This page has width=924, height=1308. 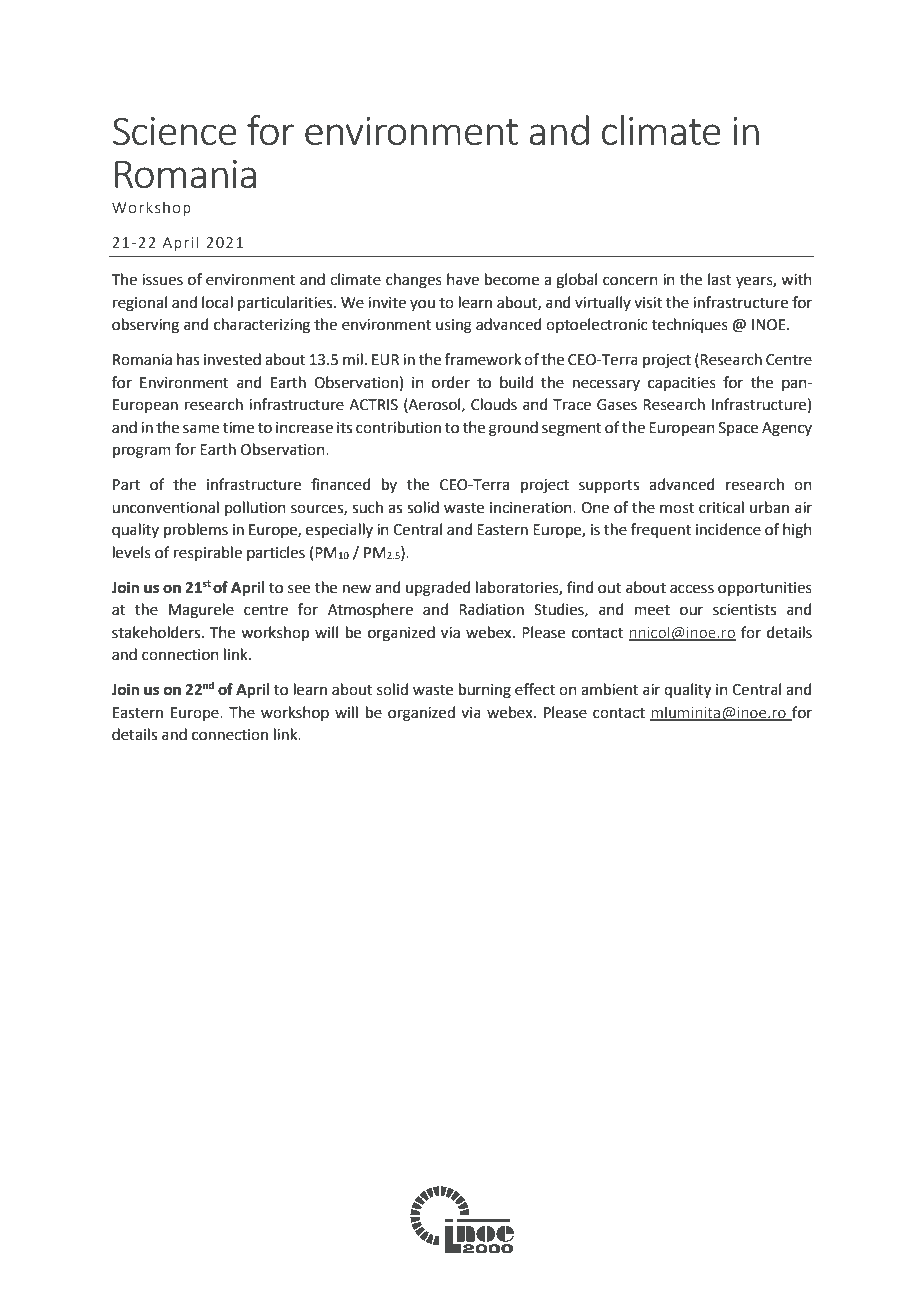 I want to click on critical, so click(x=721, y=507).
